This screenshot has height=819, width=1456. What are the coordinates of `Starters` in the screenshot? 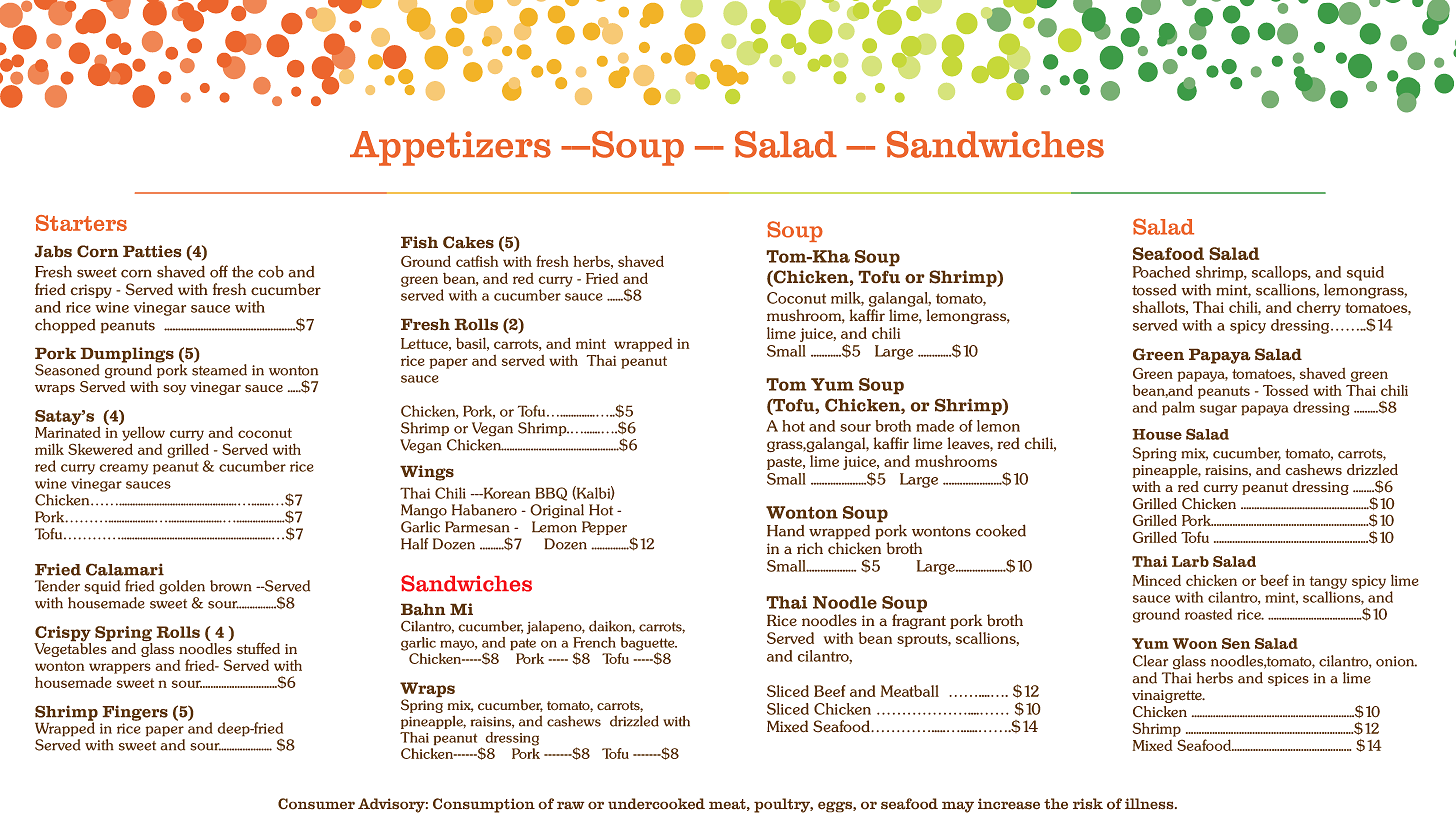 It's located at (81, 223).
